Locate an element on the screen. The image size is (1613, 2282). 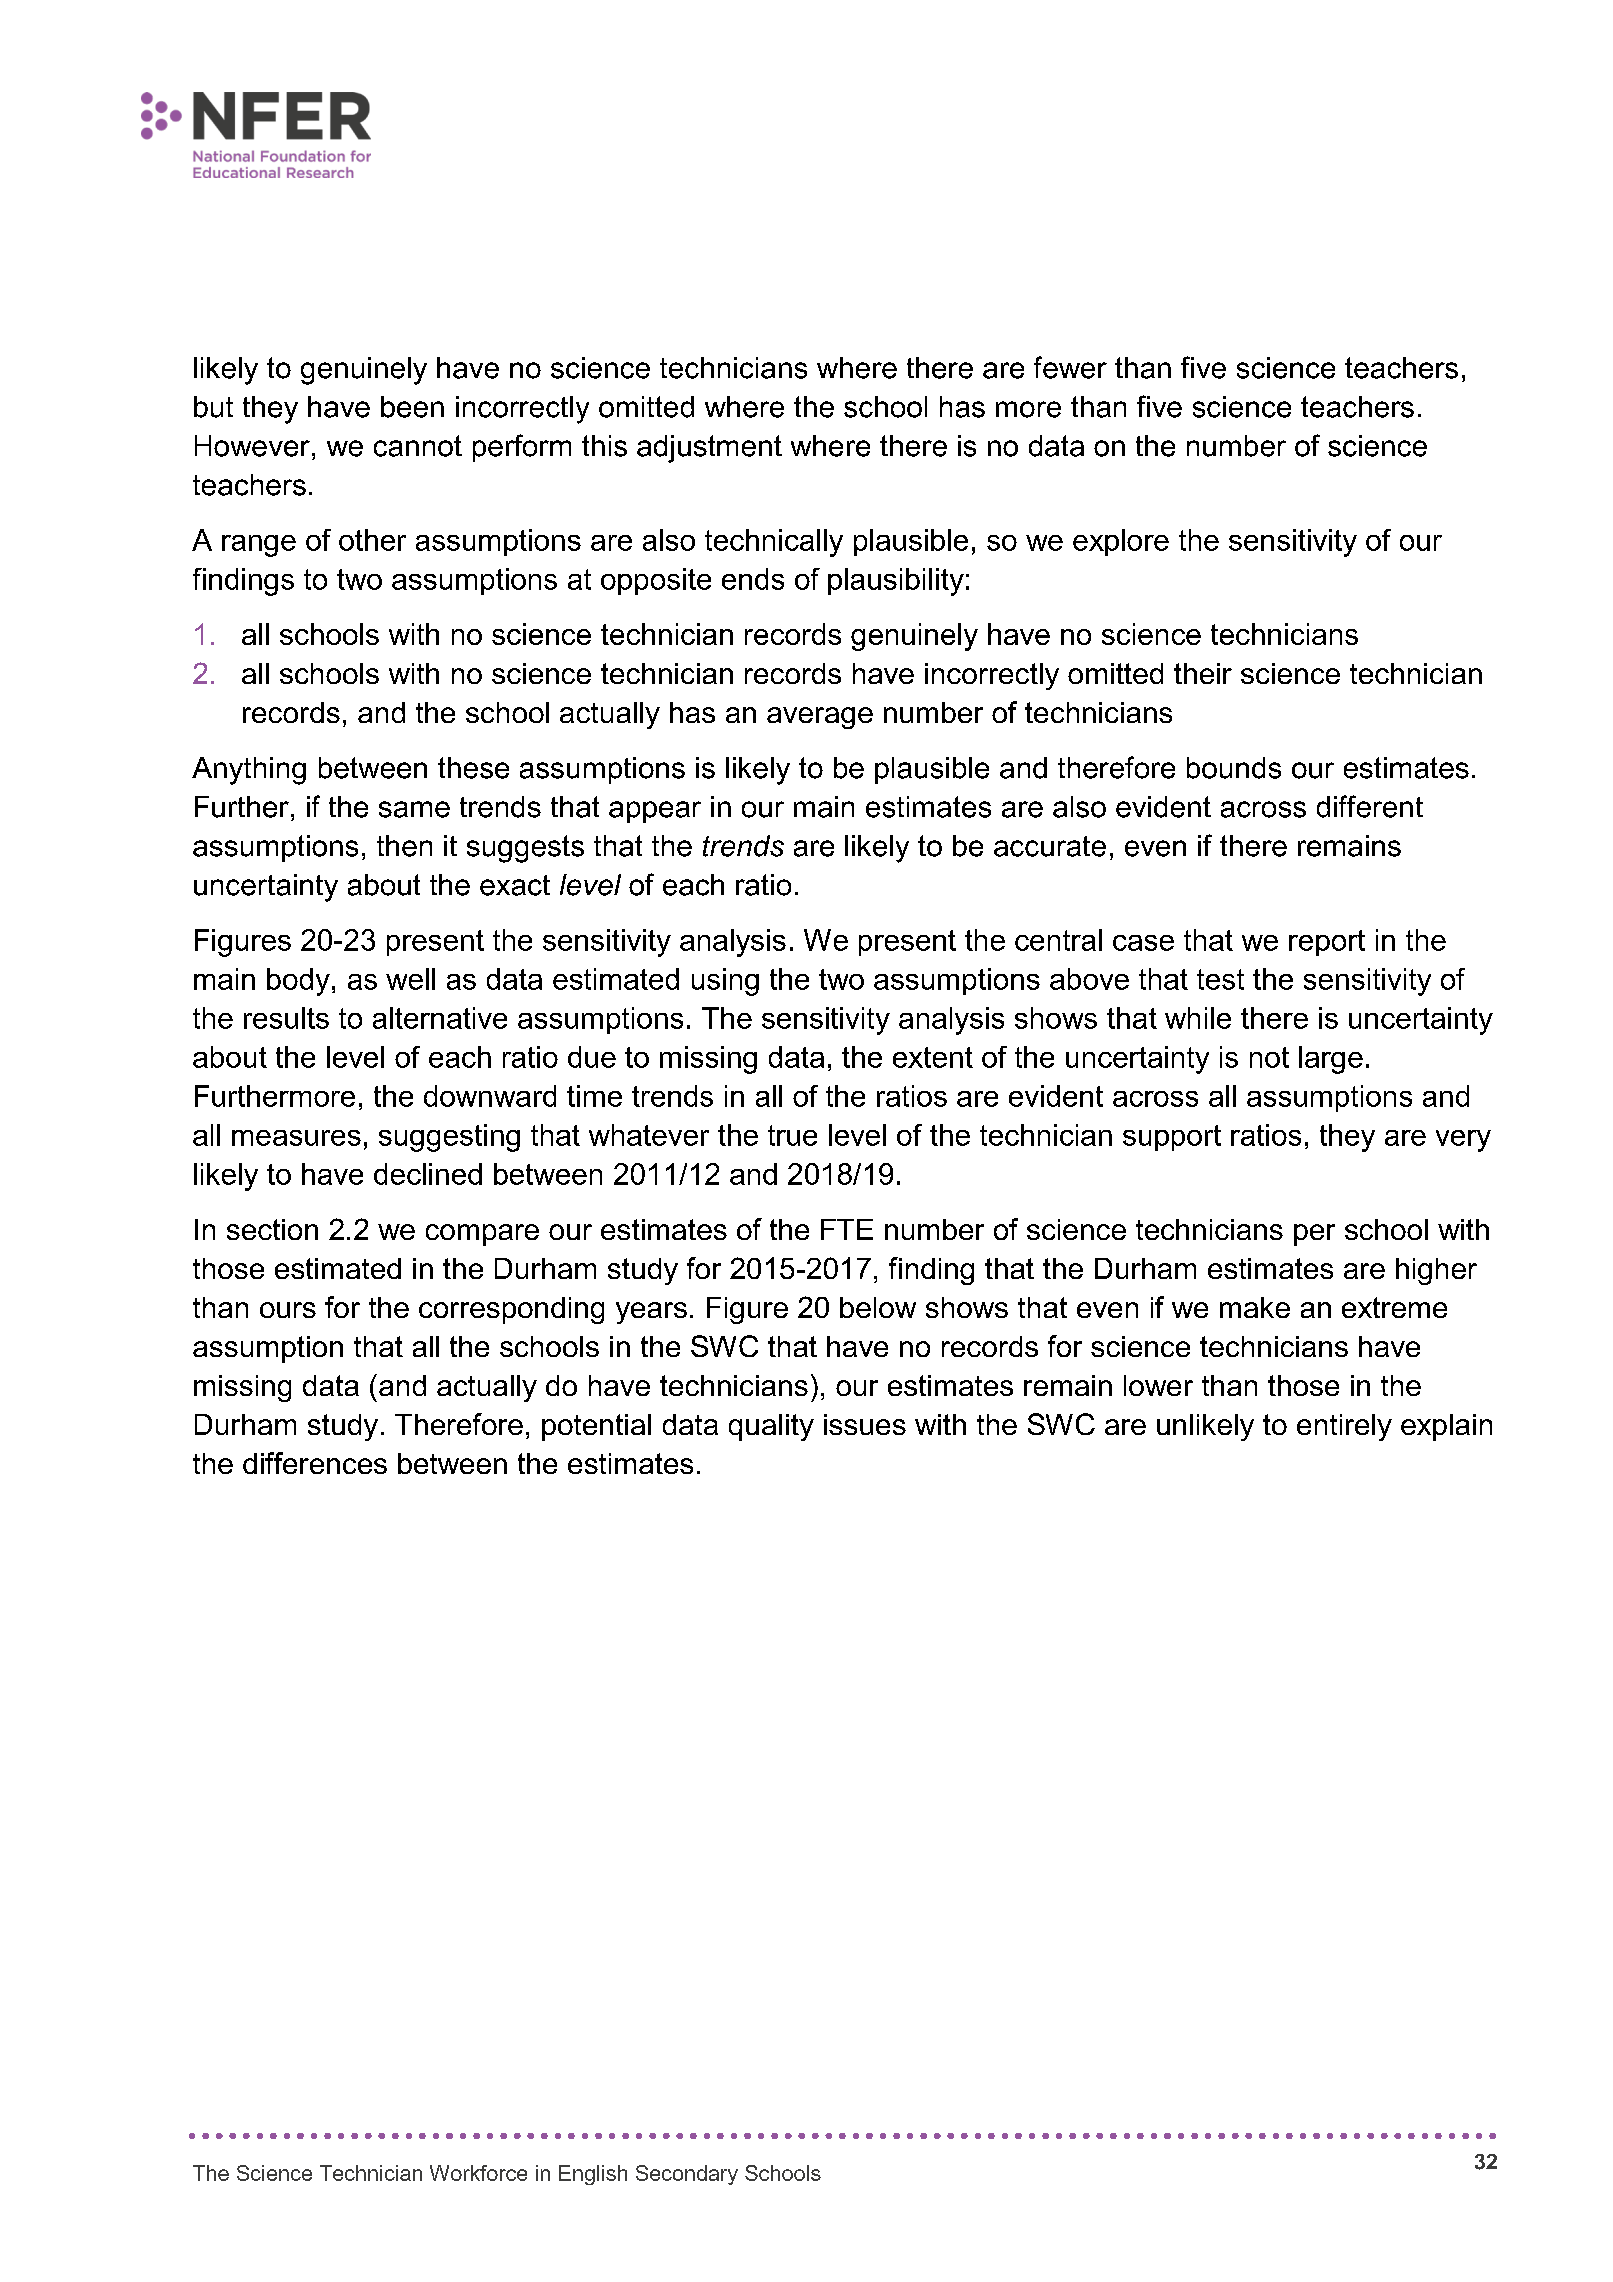
issues is located at coordinates (865, 1424).
